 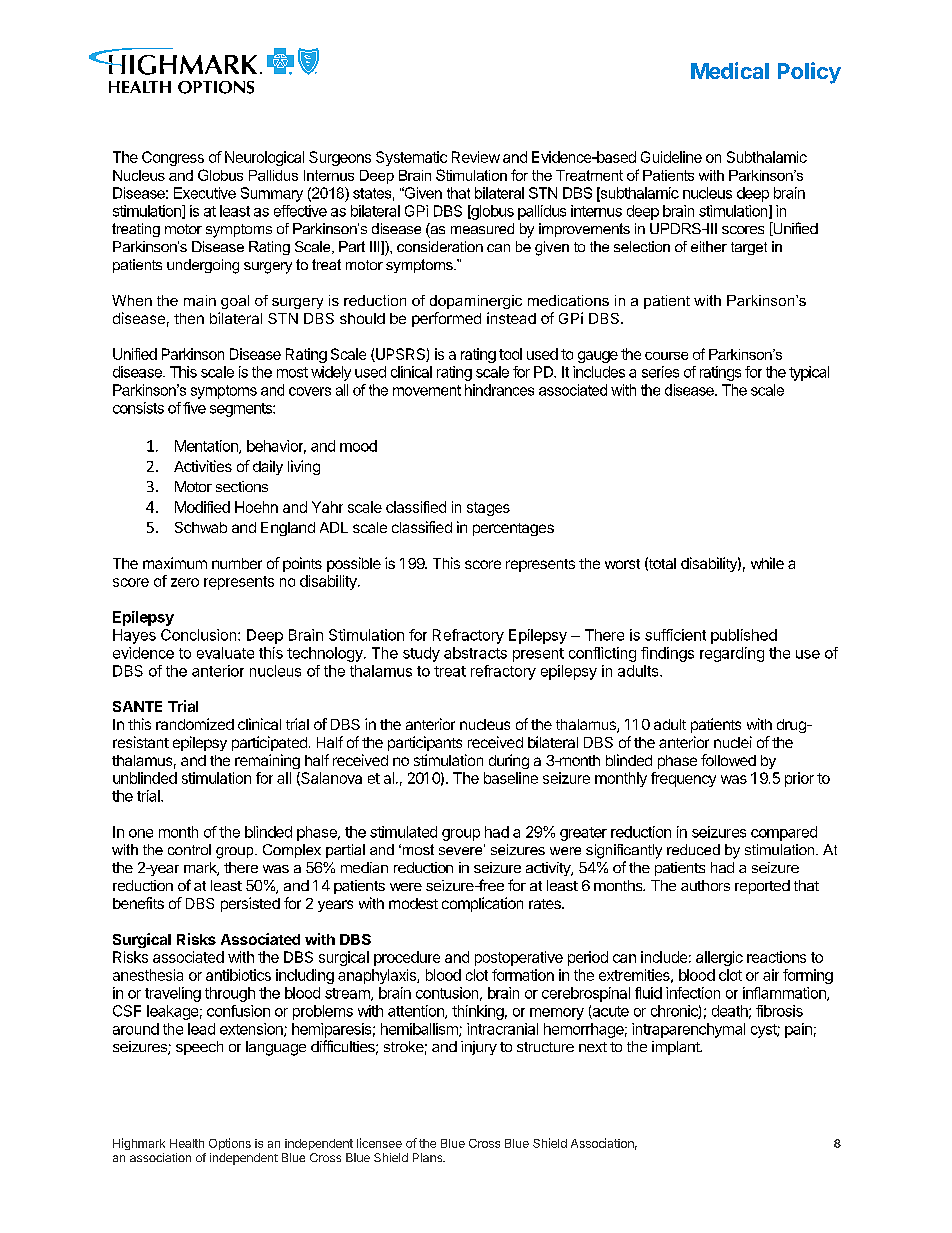 What do you see at coordinates (475, 653) in the screenshot?
I see `abstracts` at bounding box center [475, 653].
